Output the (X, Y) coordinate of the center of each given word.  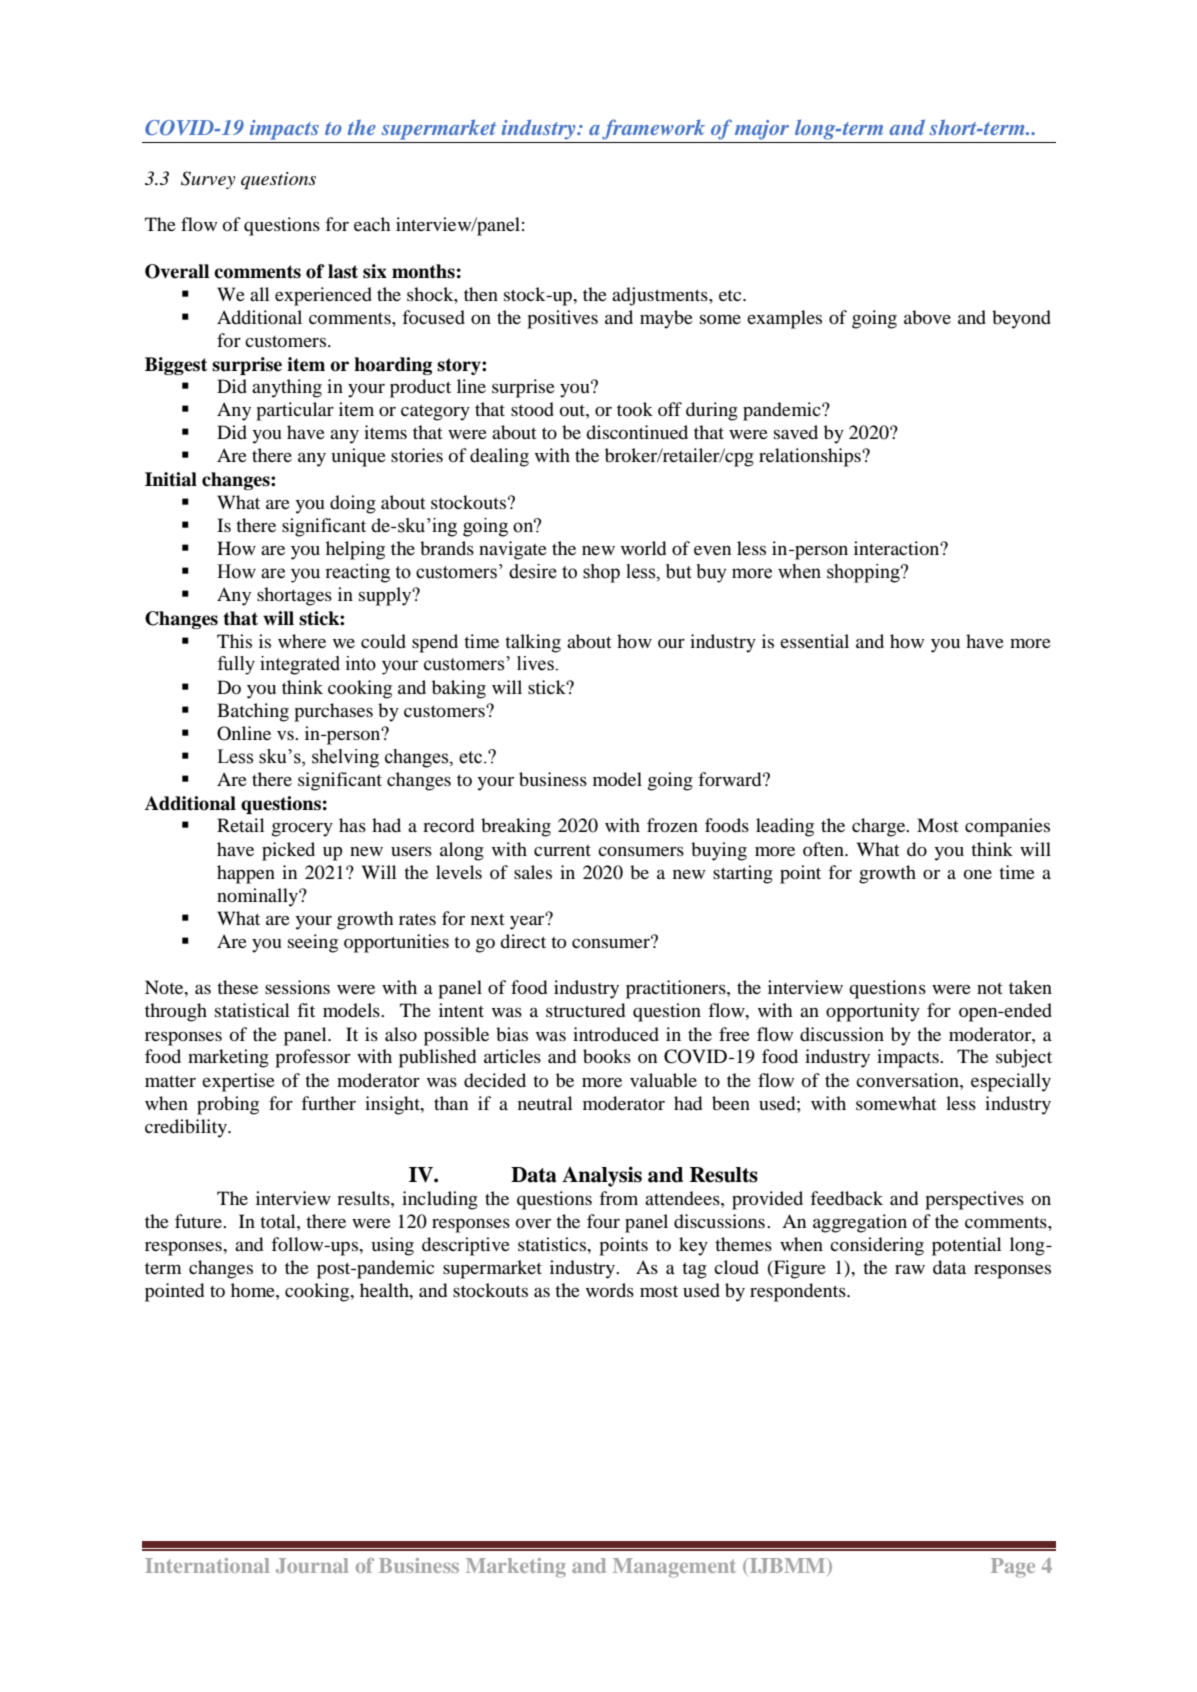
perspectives (974, 1200)
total (279, 1221)
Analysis (602, 1176)
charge (880, 827)
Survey (208, 180)
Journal (312, 1565)
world (643, 548)
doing (353, 504)
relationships (811, 457)
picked (288, 851)
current (562, 850)
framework (653, 129)
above (927, 317)
